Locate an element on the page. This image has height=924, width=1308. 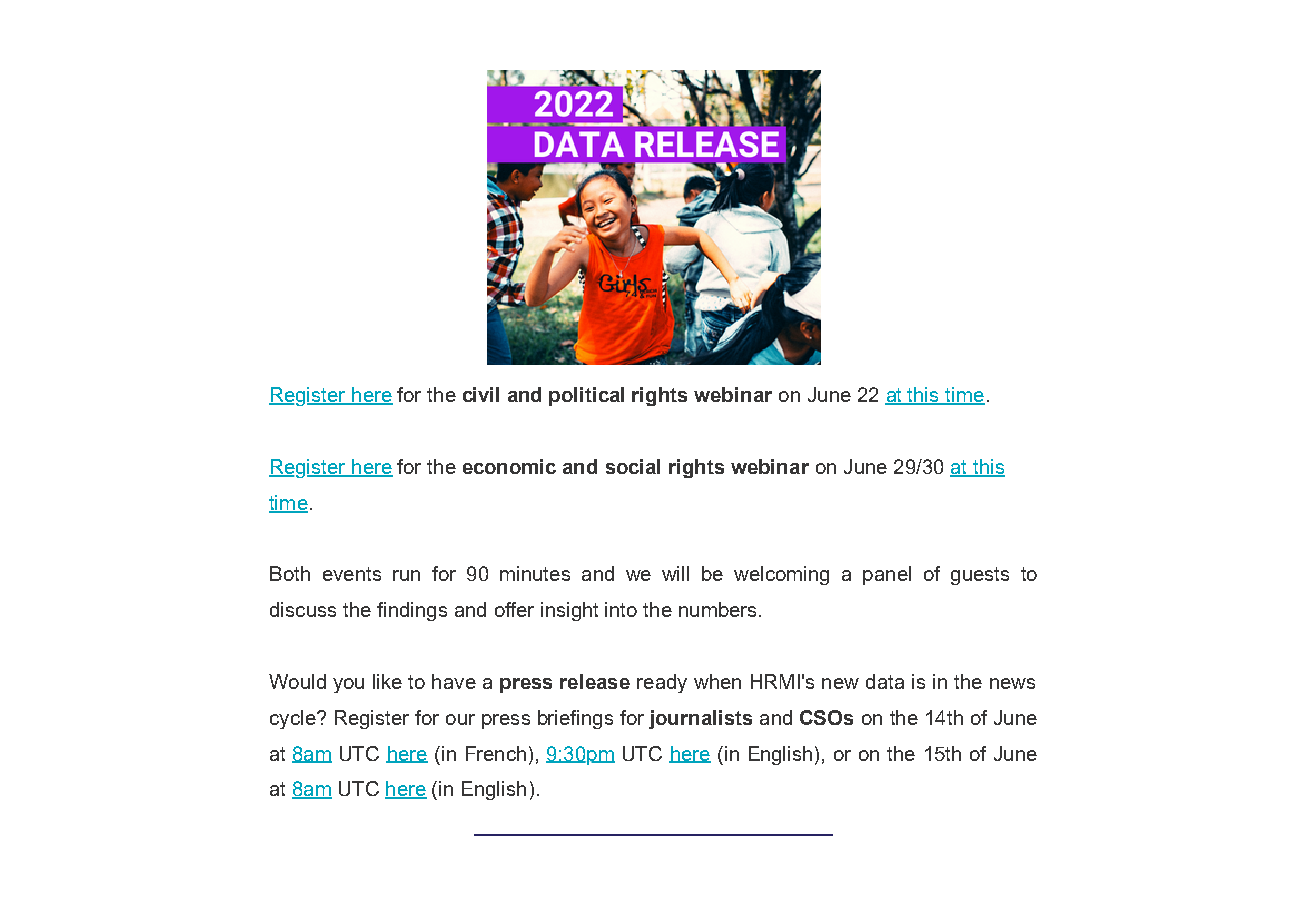
social is located at coordinates (633, 466).
